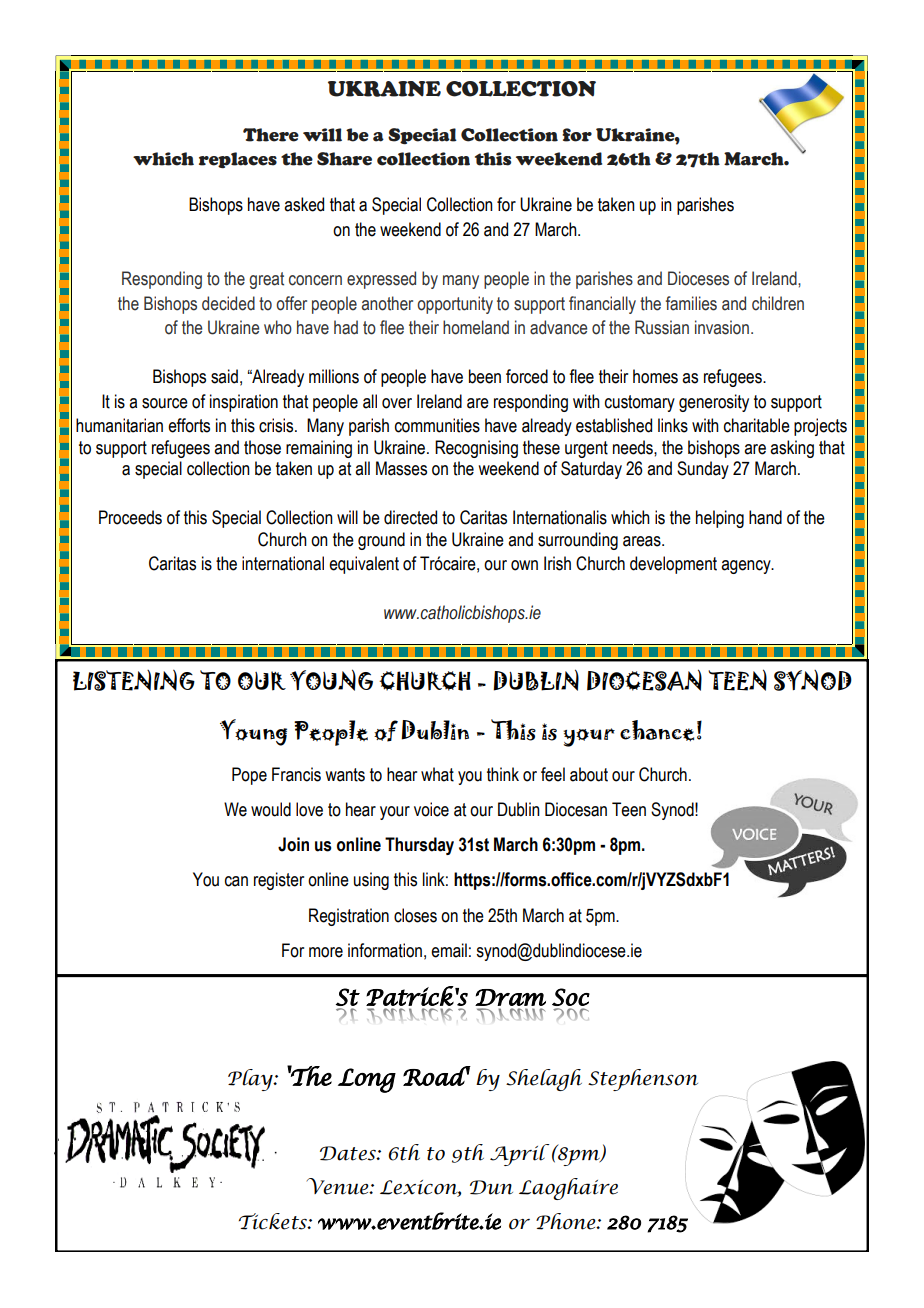 The height and width of the page is (1308, 924). What do you see at coordinates (437, 425) in the page?
I see `communities` at bounding box center [437, 425].
